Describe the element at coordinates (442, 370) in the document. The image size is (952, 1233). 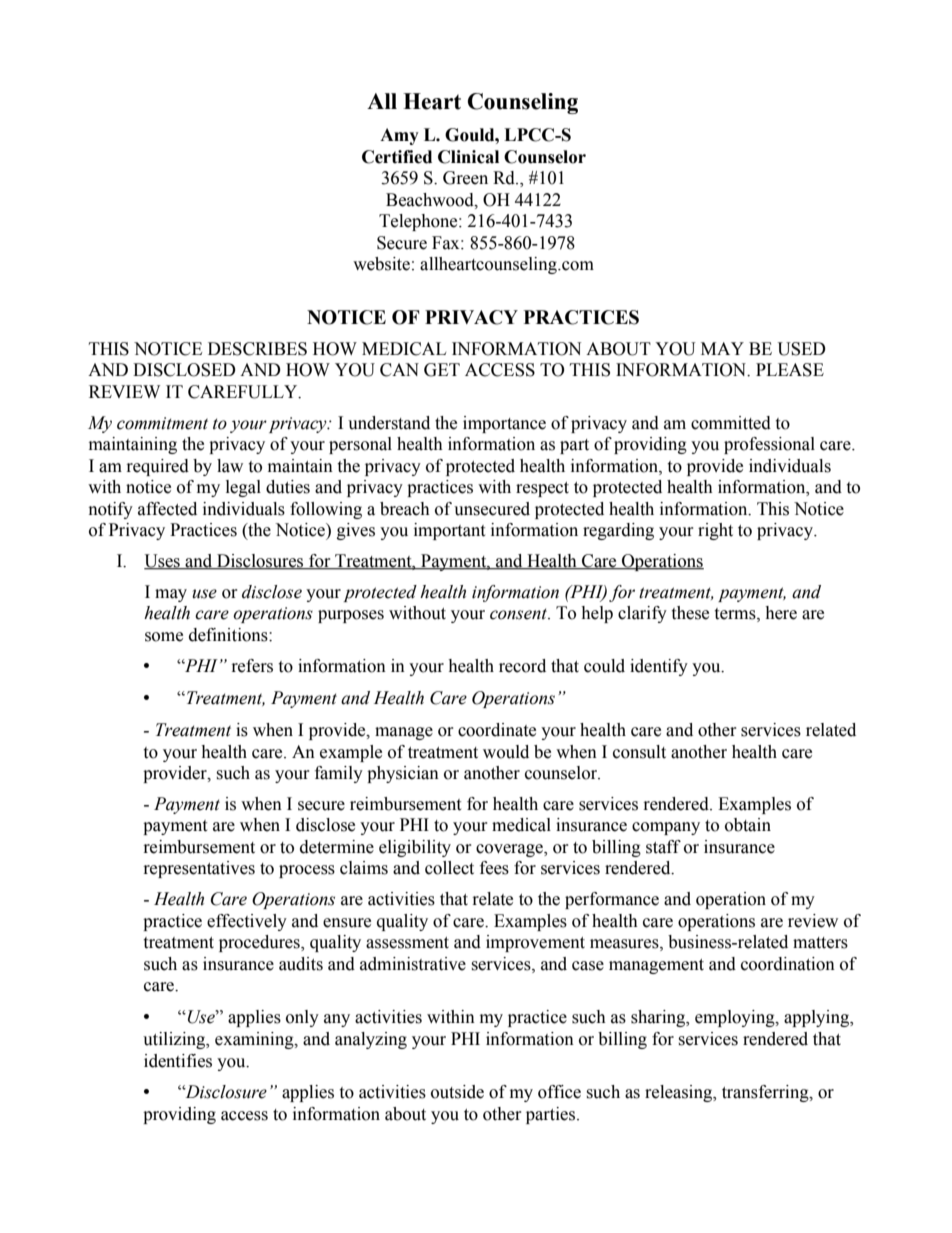
I see `GET` at that location.
